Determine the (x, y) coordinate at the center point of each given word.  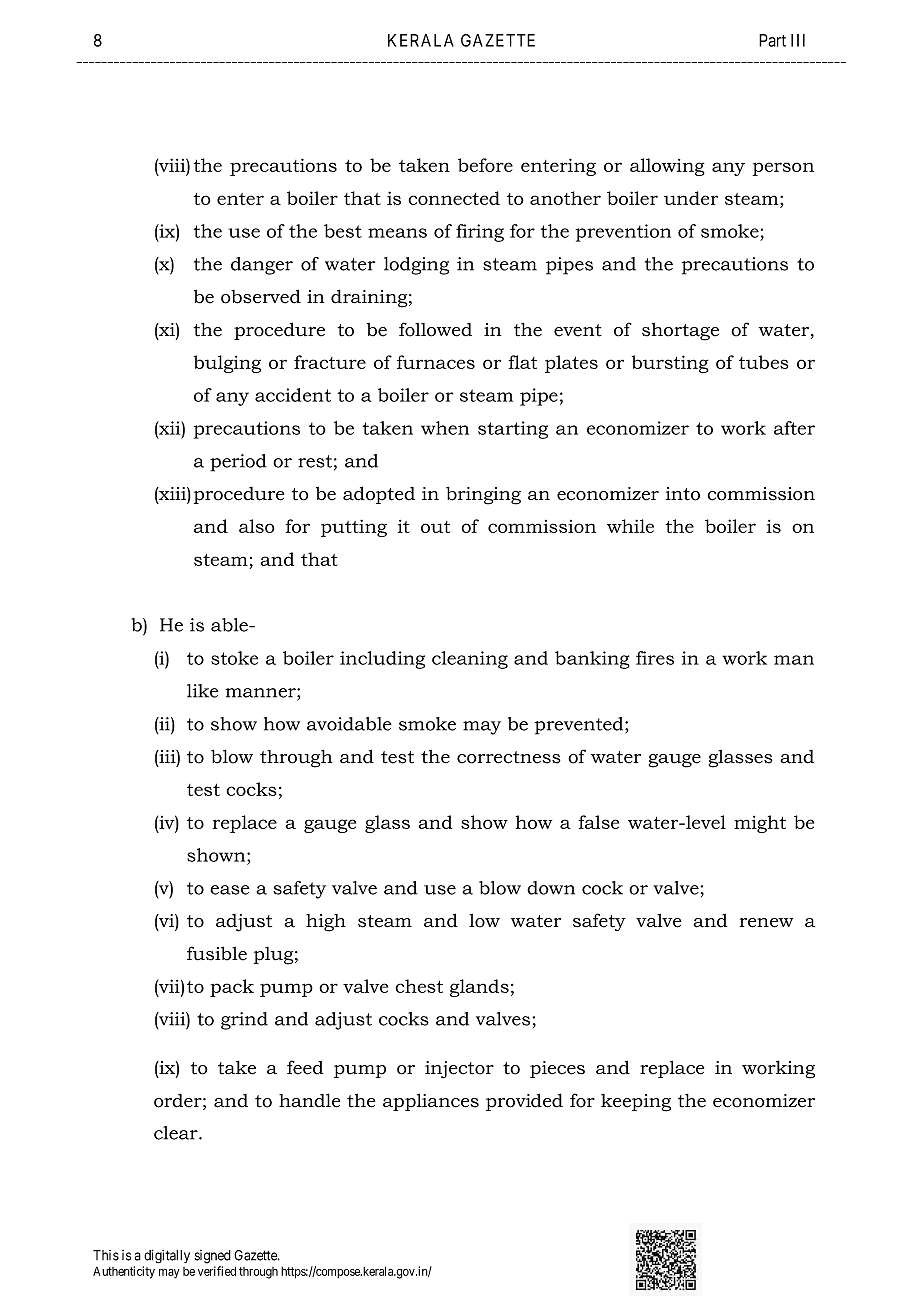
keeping (636, 1103)
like (203, 691)
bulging (227, 364)
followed (435, 329)
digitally (167, 1256)
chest (419, 986)
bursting (670, 364)
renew (766, 923)
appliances (431, 1102)
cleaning (470, 660)
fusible (217, 953)
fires (655, 658)
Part (772, 40)
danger (262, 266)
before (485, 165)
